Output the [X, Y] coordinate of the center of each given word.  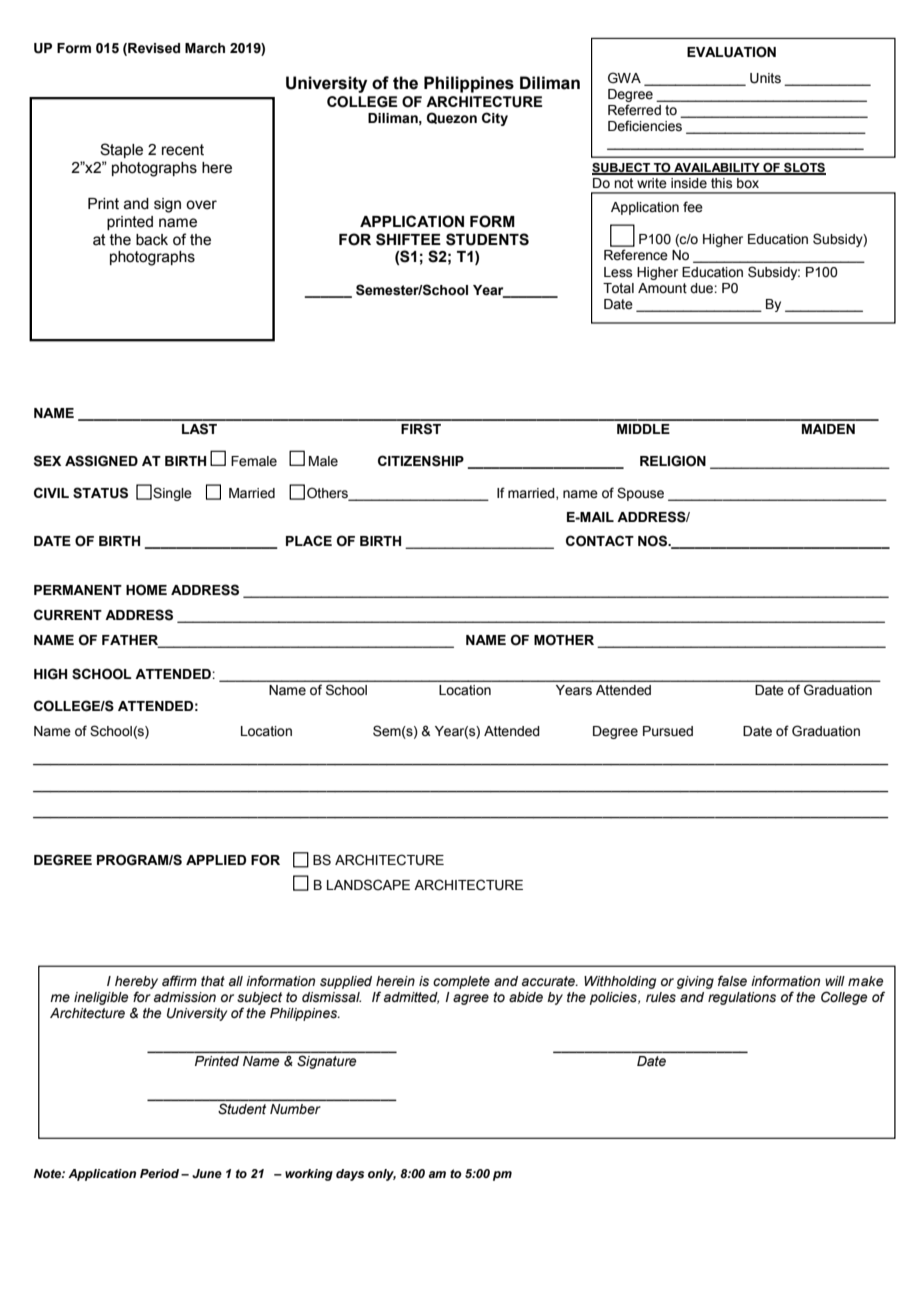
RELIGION [673, 461]
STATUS [100, 493]
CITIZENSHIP [421, 461]
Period [161, 1173]
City [495, 119]
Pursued [668, 731]
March [205, 48]
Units [765, 78]
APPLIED [216, 860]
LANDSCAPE [368, 885]
